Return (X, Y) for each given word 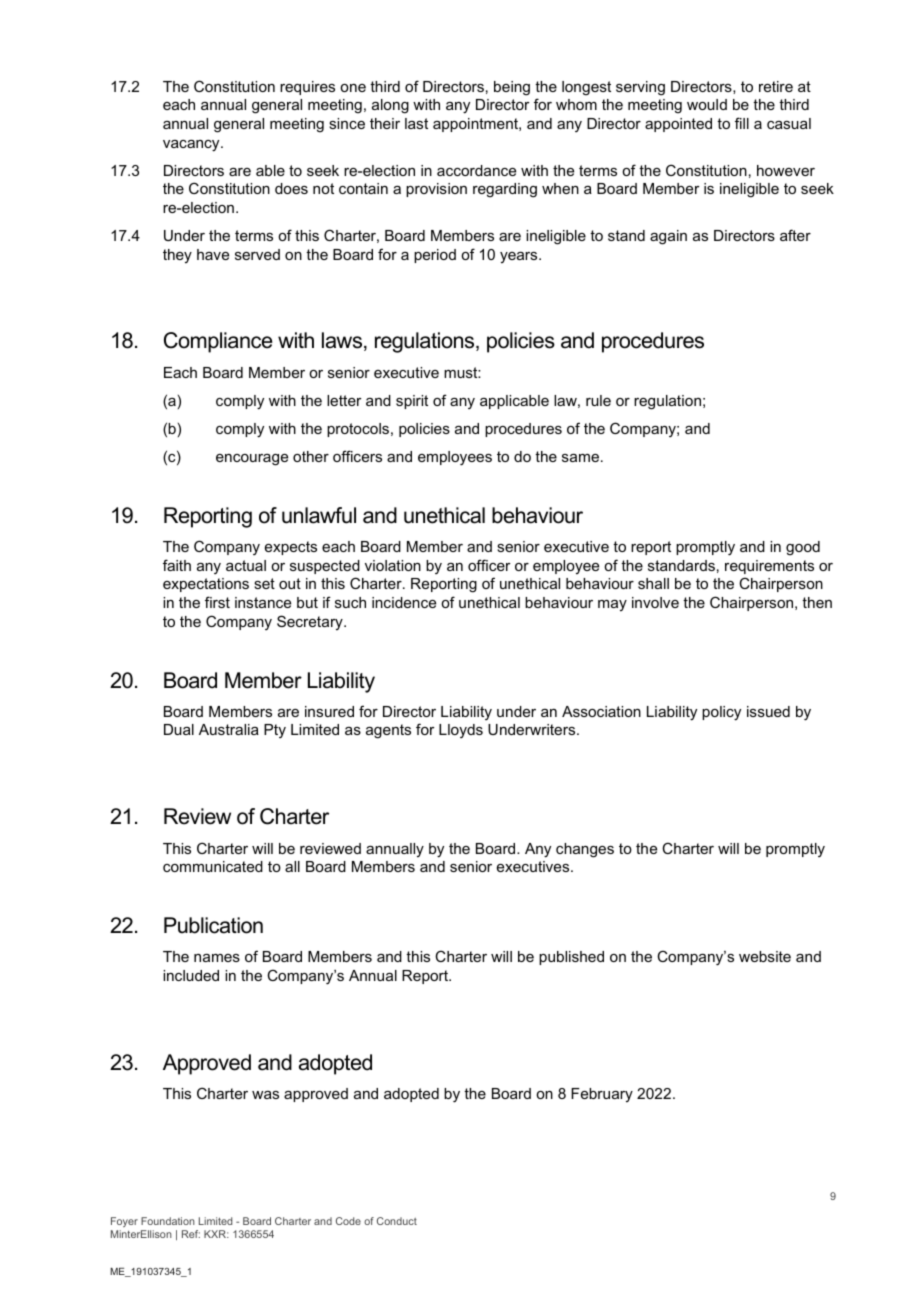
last (416, 123)
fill (742, 123)
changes (585, 850)
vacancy (192, 146)
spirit (412, 402)
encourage (252, 460)
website (765, 956)
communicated (213, 866)
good (803, 548)
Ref (191, 1234)
